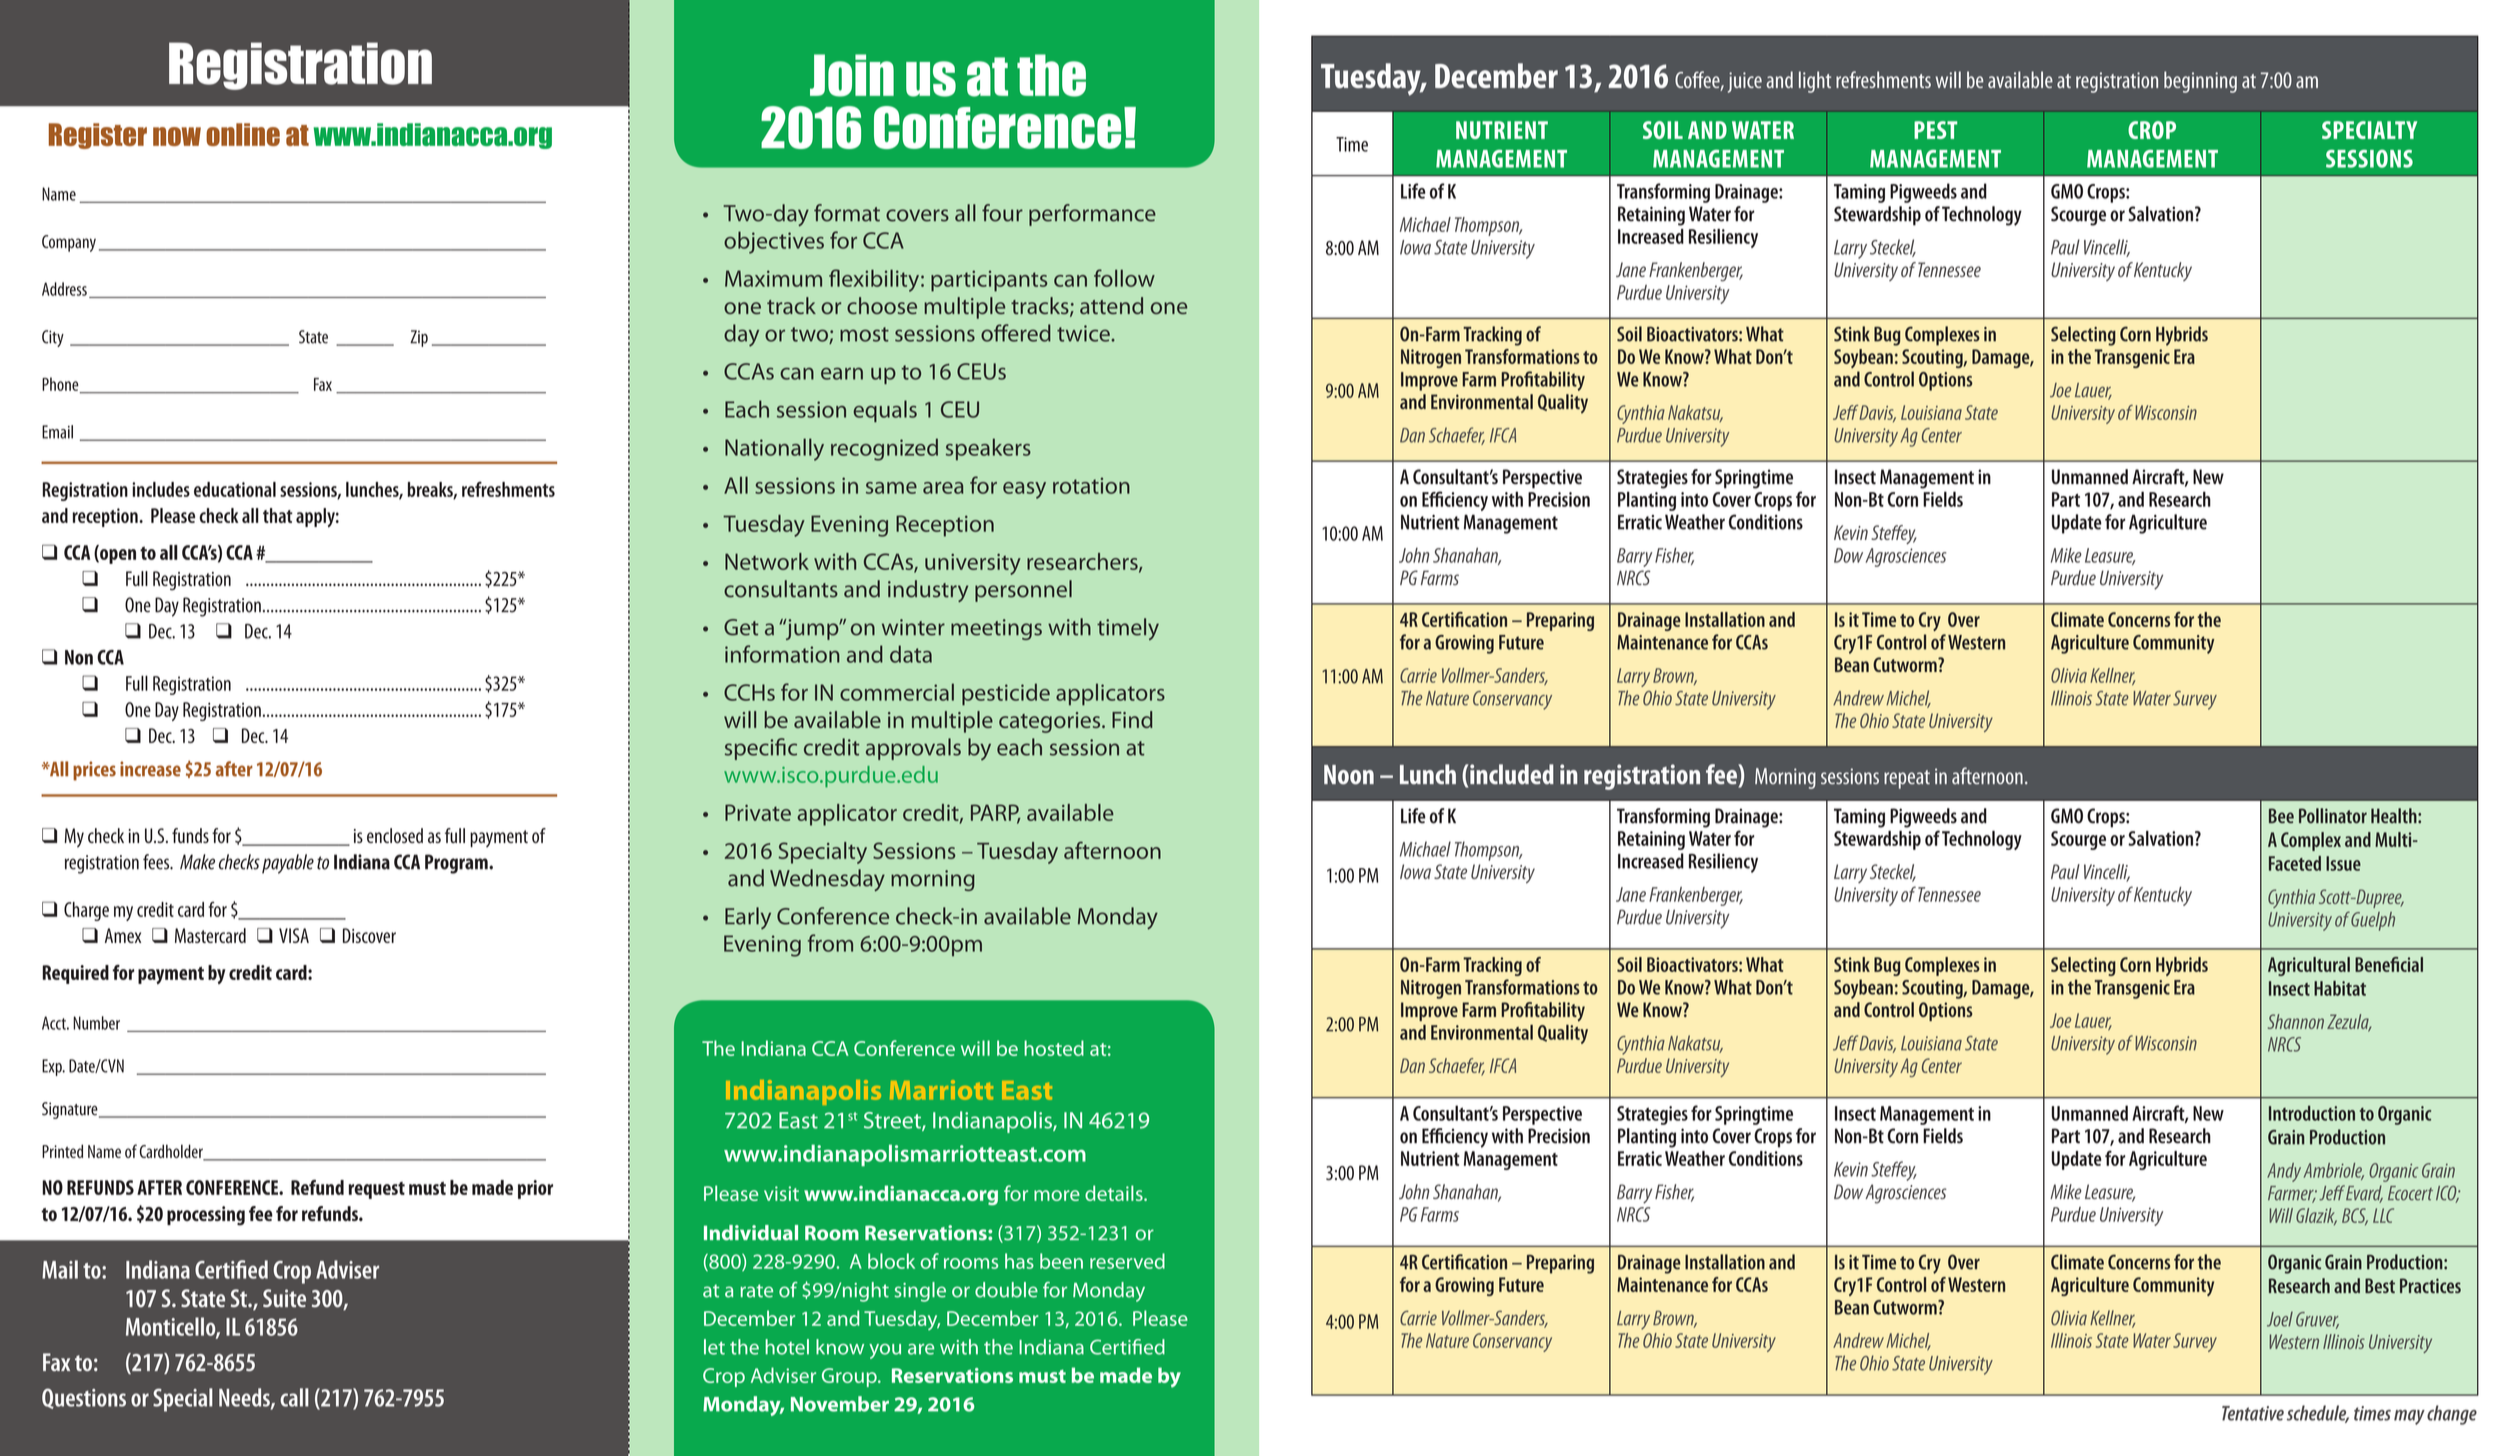 The width and height of the document is (2518, 1456). Describe the element at coordinates (294, 1397) in the document. I see `call` at that location.
